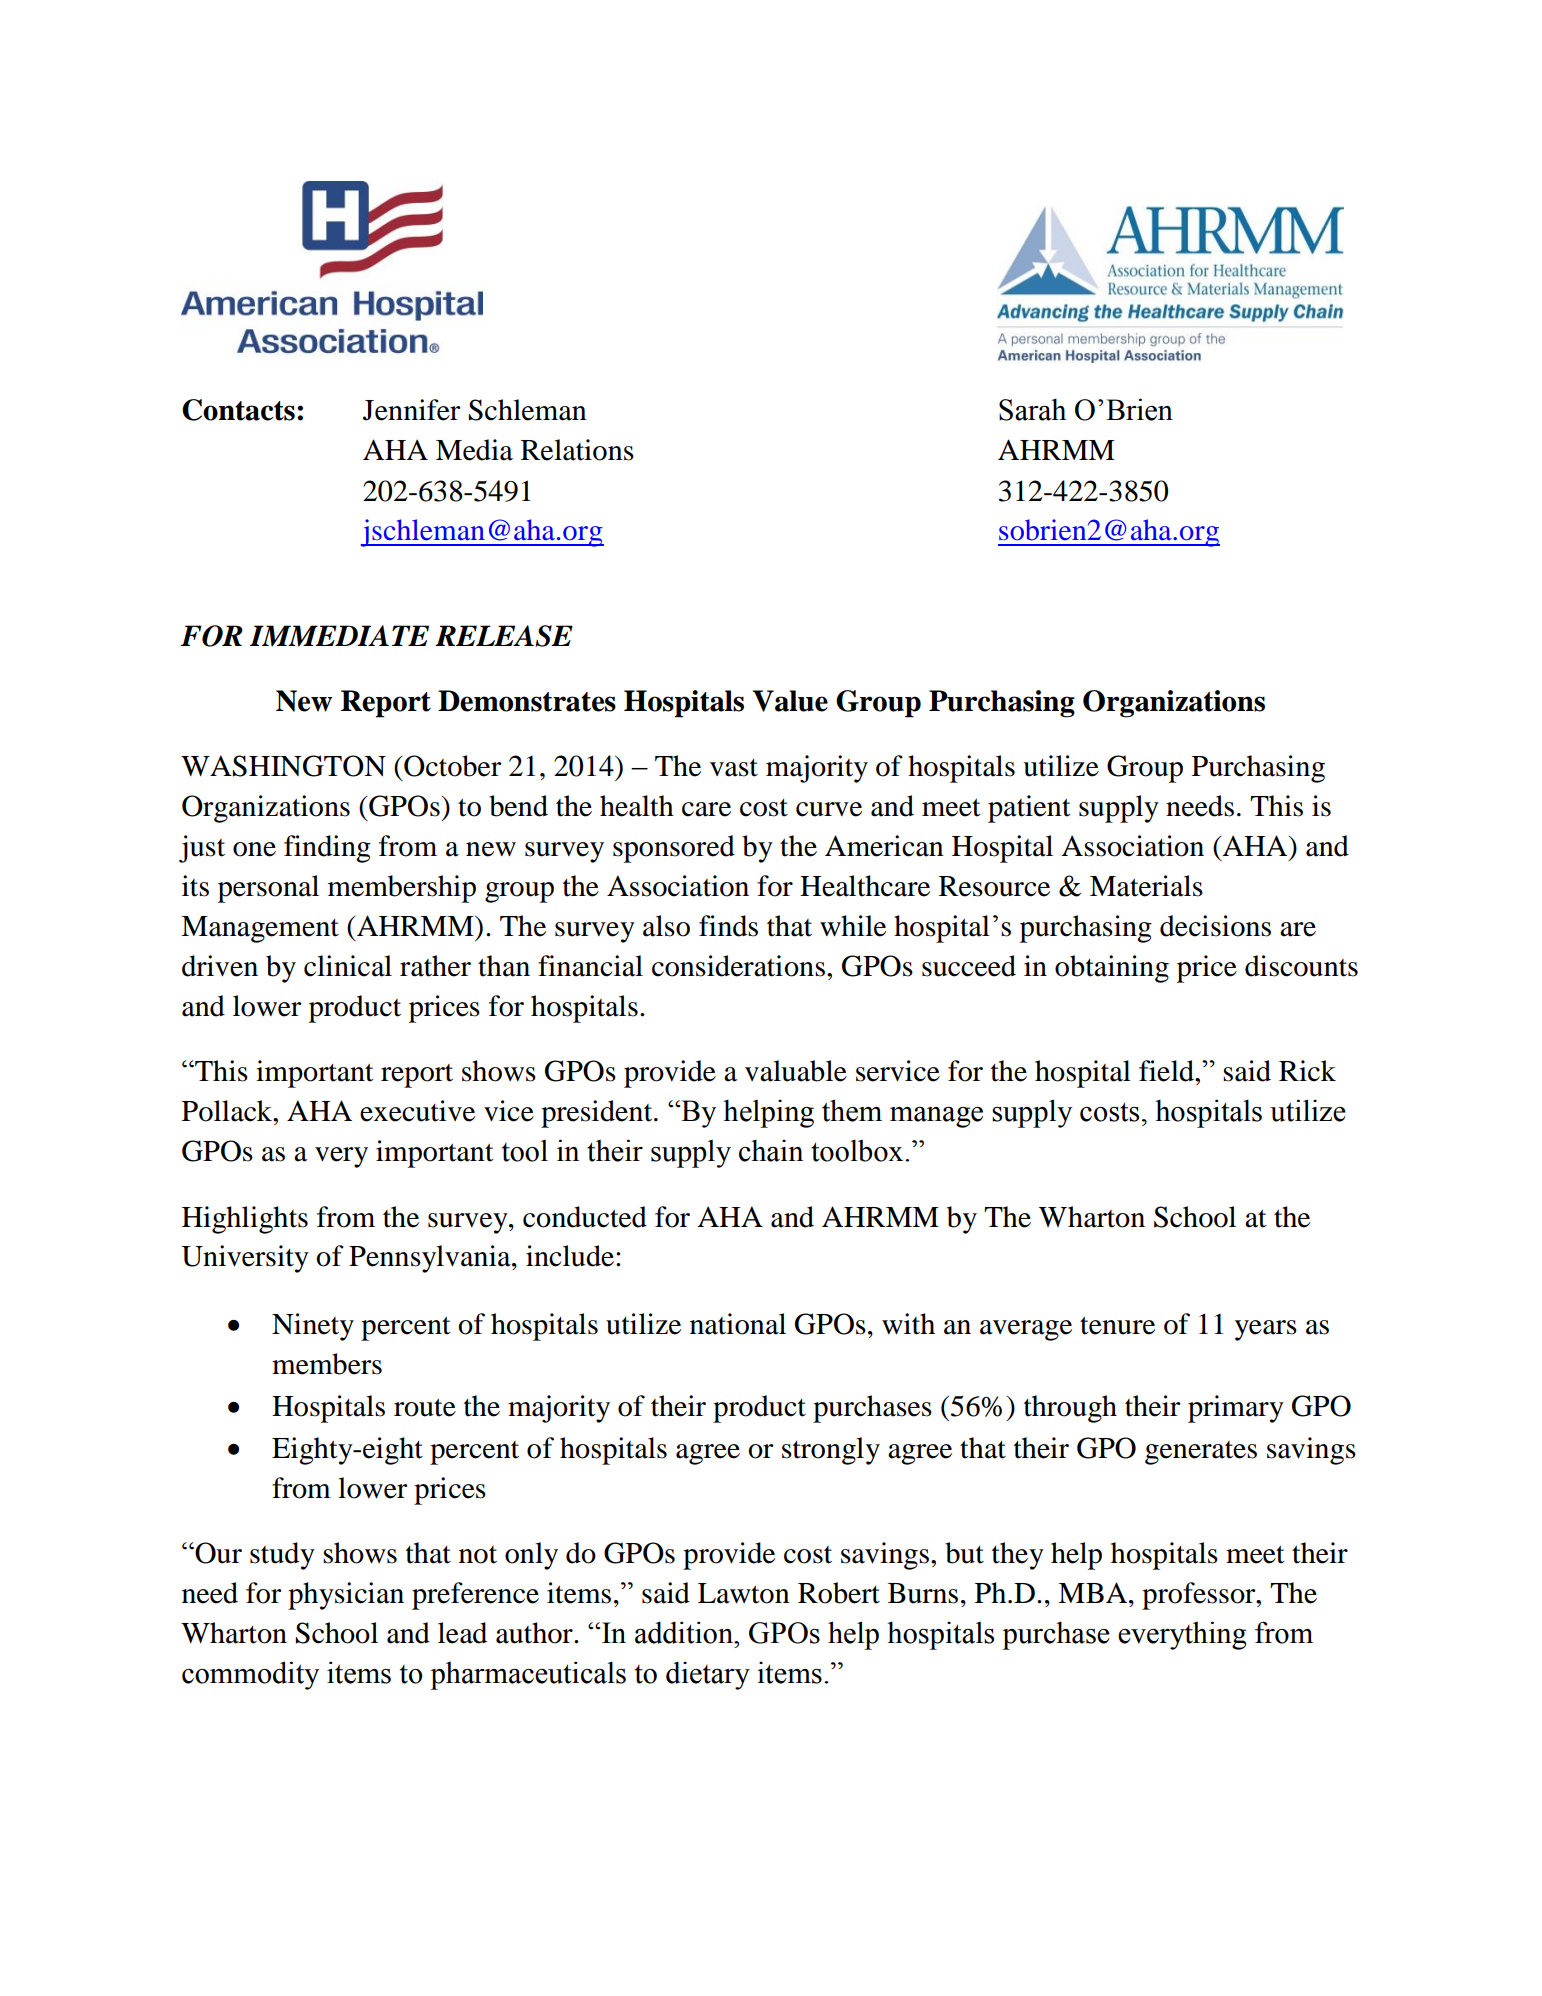 The width and height of the image is (1542, 1996). I want to click on primary, so click(1236, 1409).
